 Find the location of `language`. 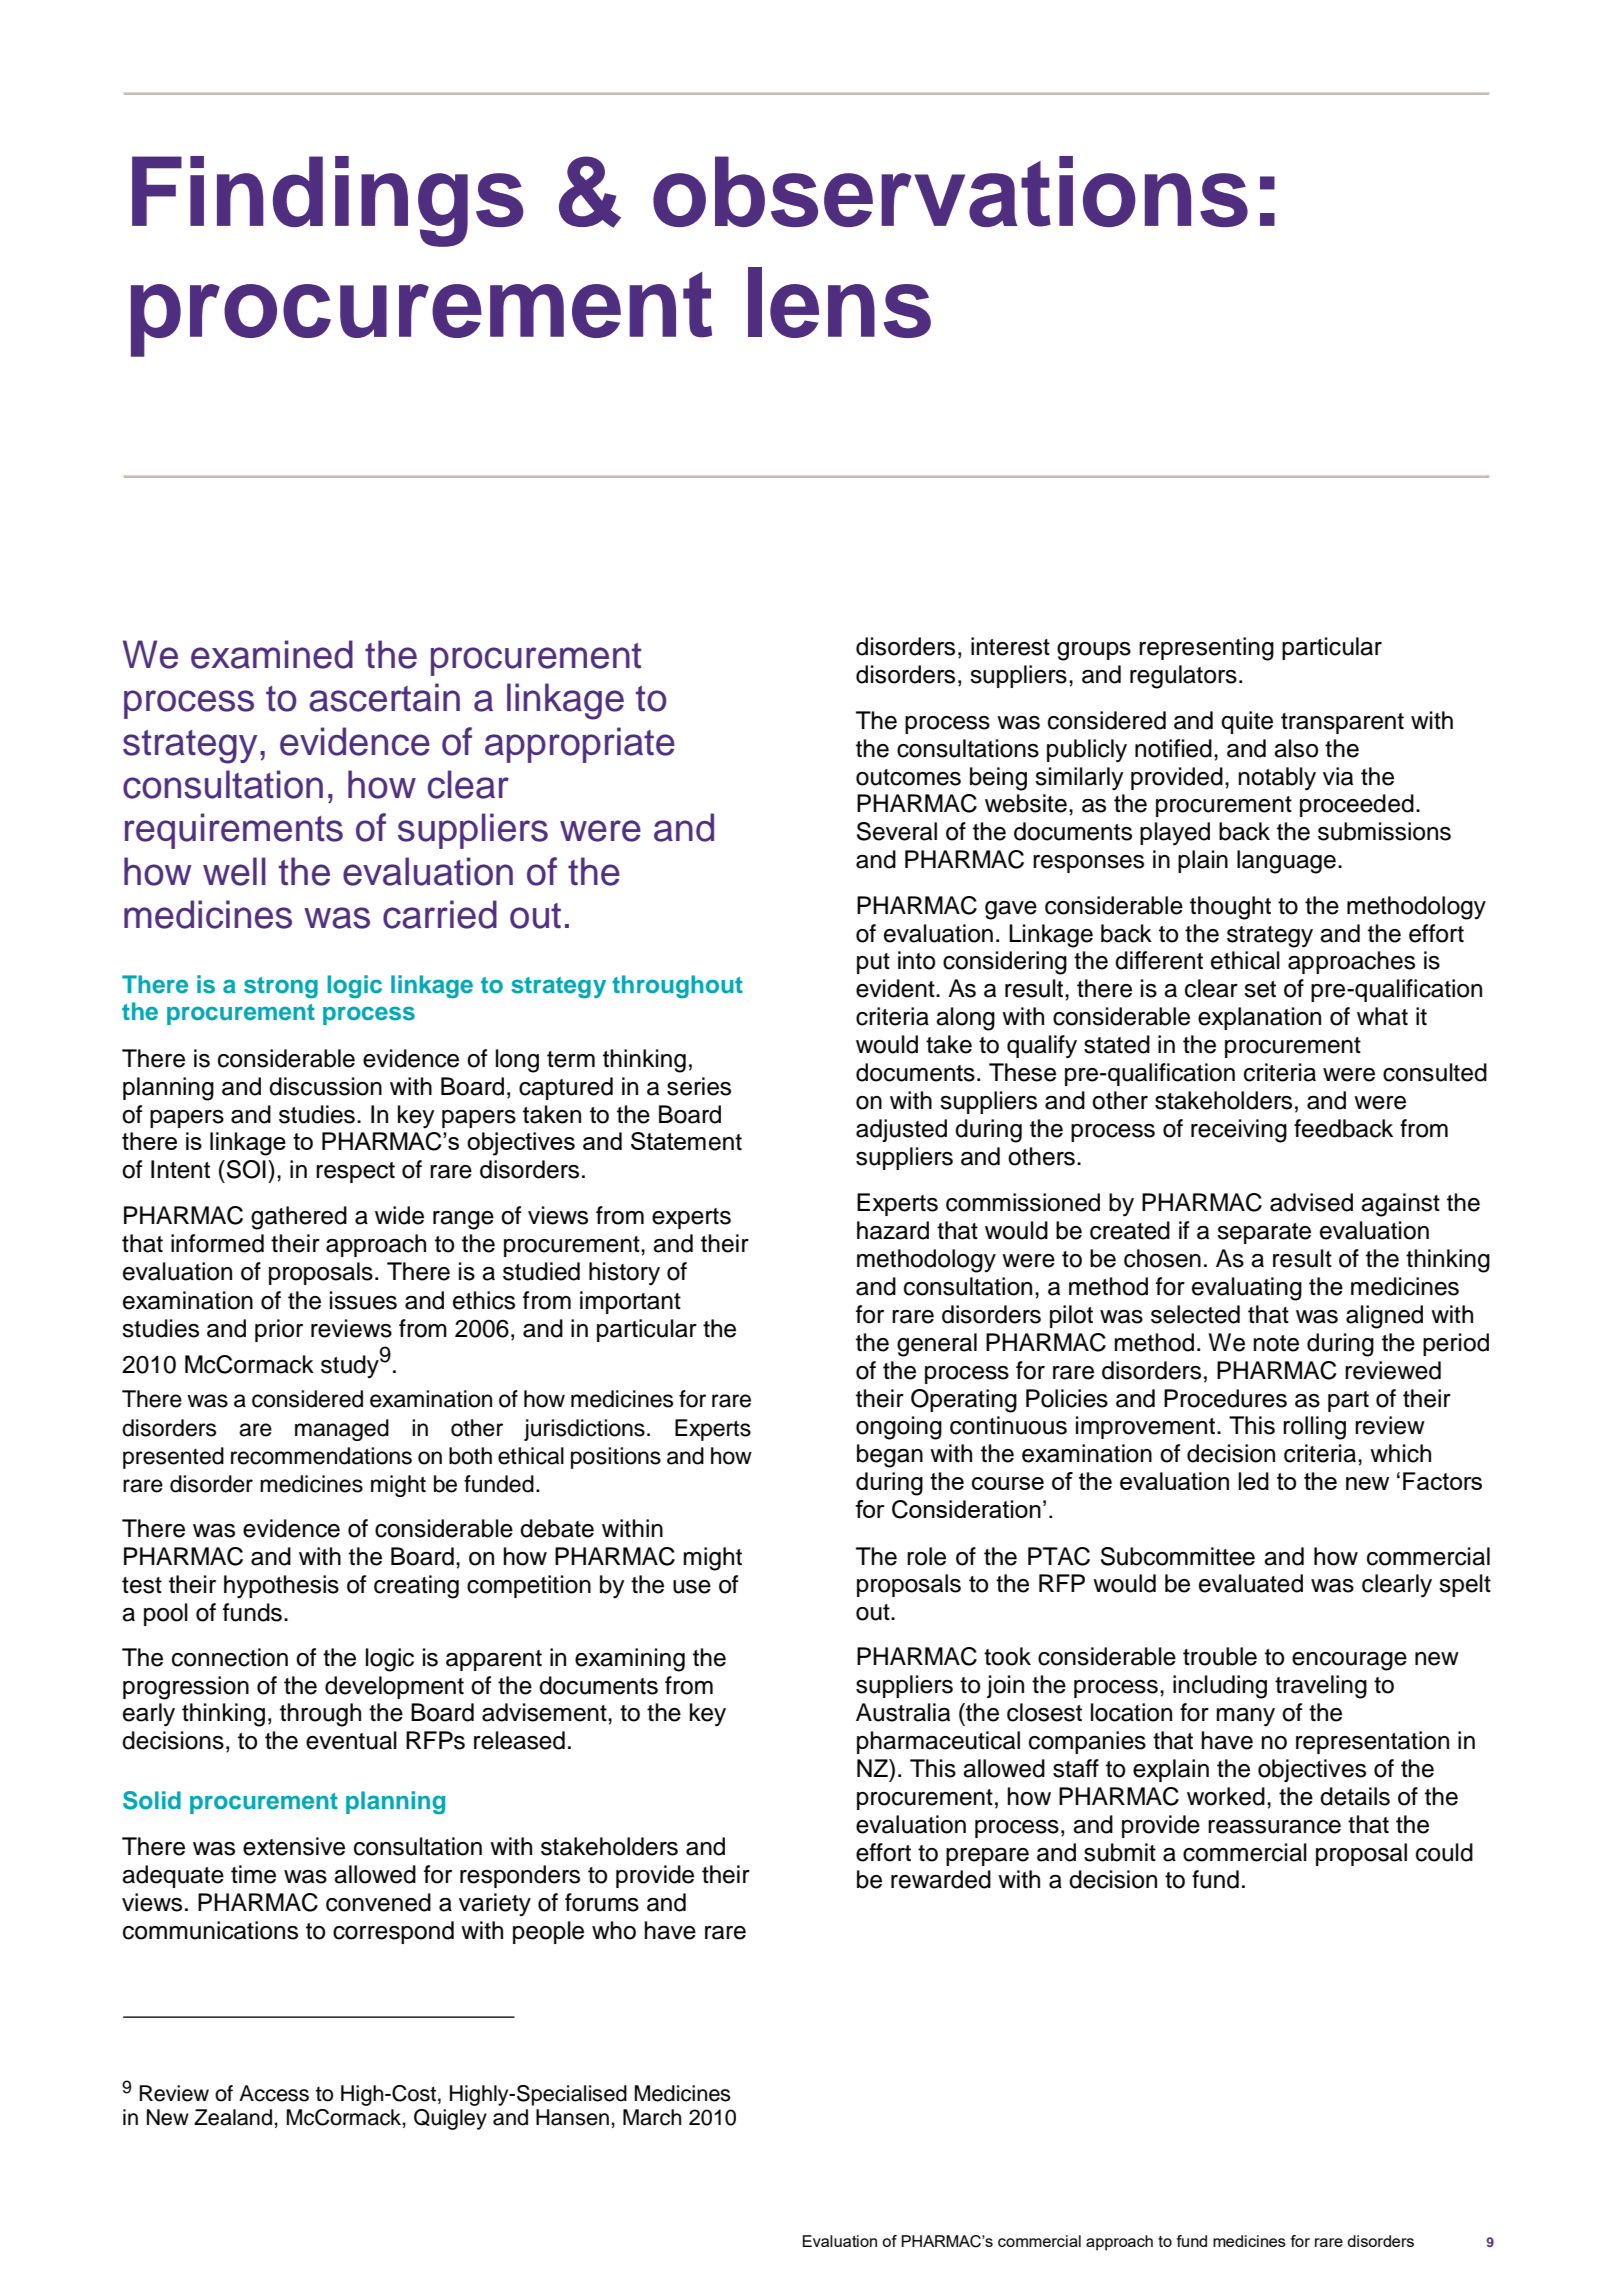

language is located at coordinates (1286, 862).
